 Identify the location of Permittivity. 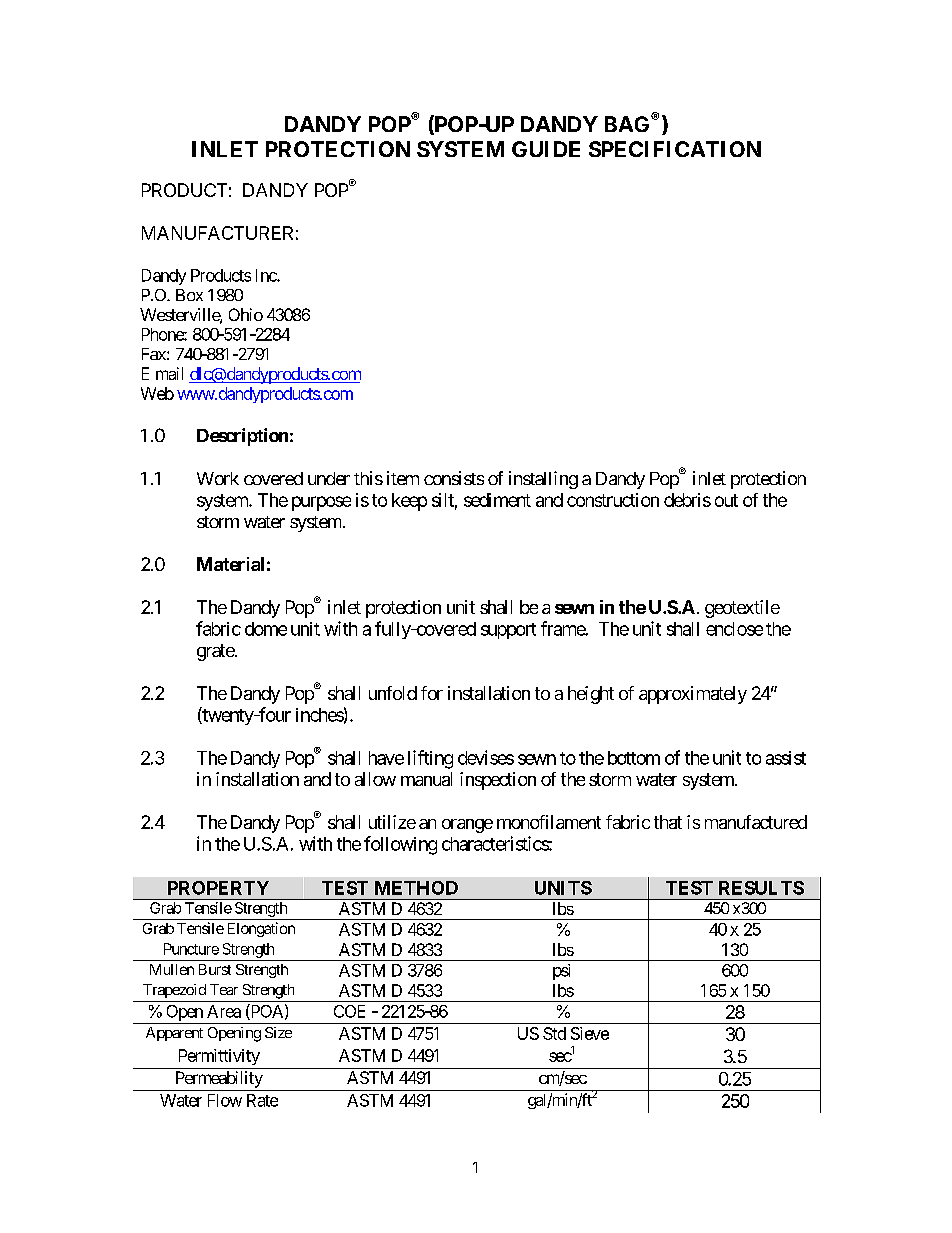
(219, 1057).
